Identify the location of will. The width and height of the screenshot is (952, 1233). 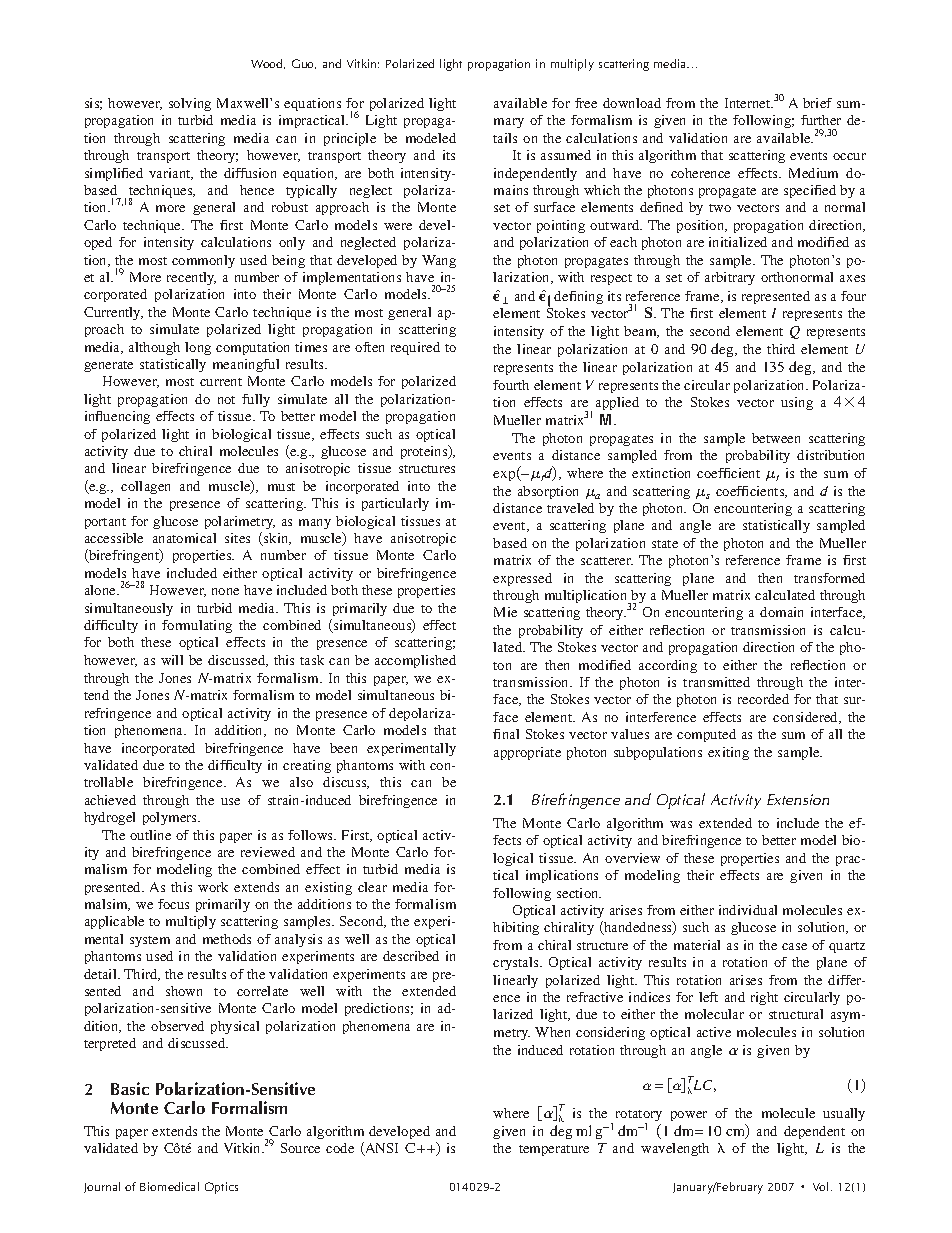
(172, 660).
